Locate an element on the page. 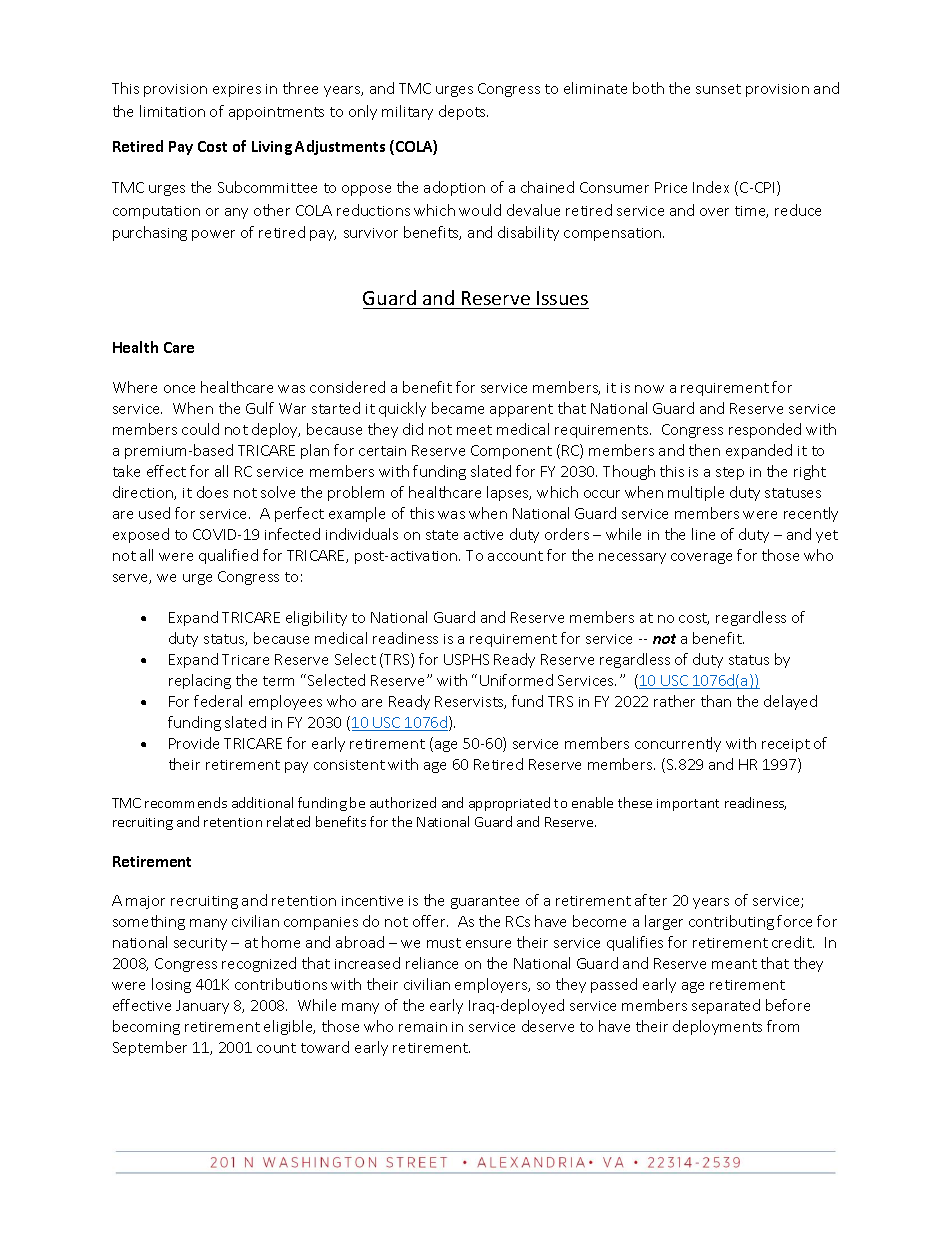  line is located at coordinates (703, 534).
